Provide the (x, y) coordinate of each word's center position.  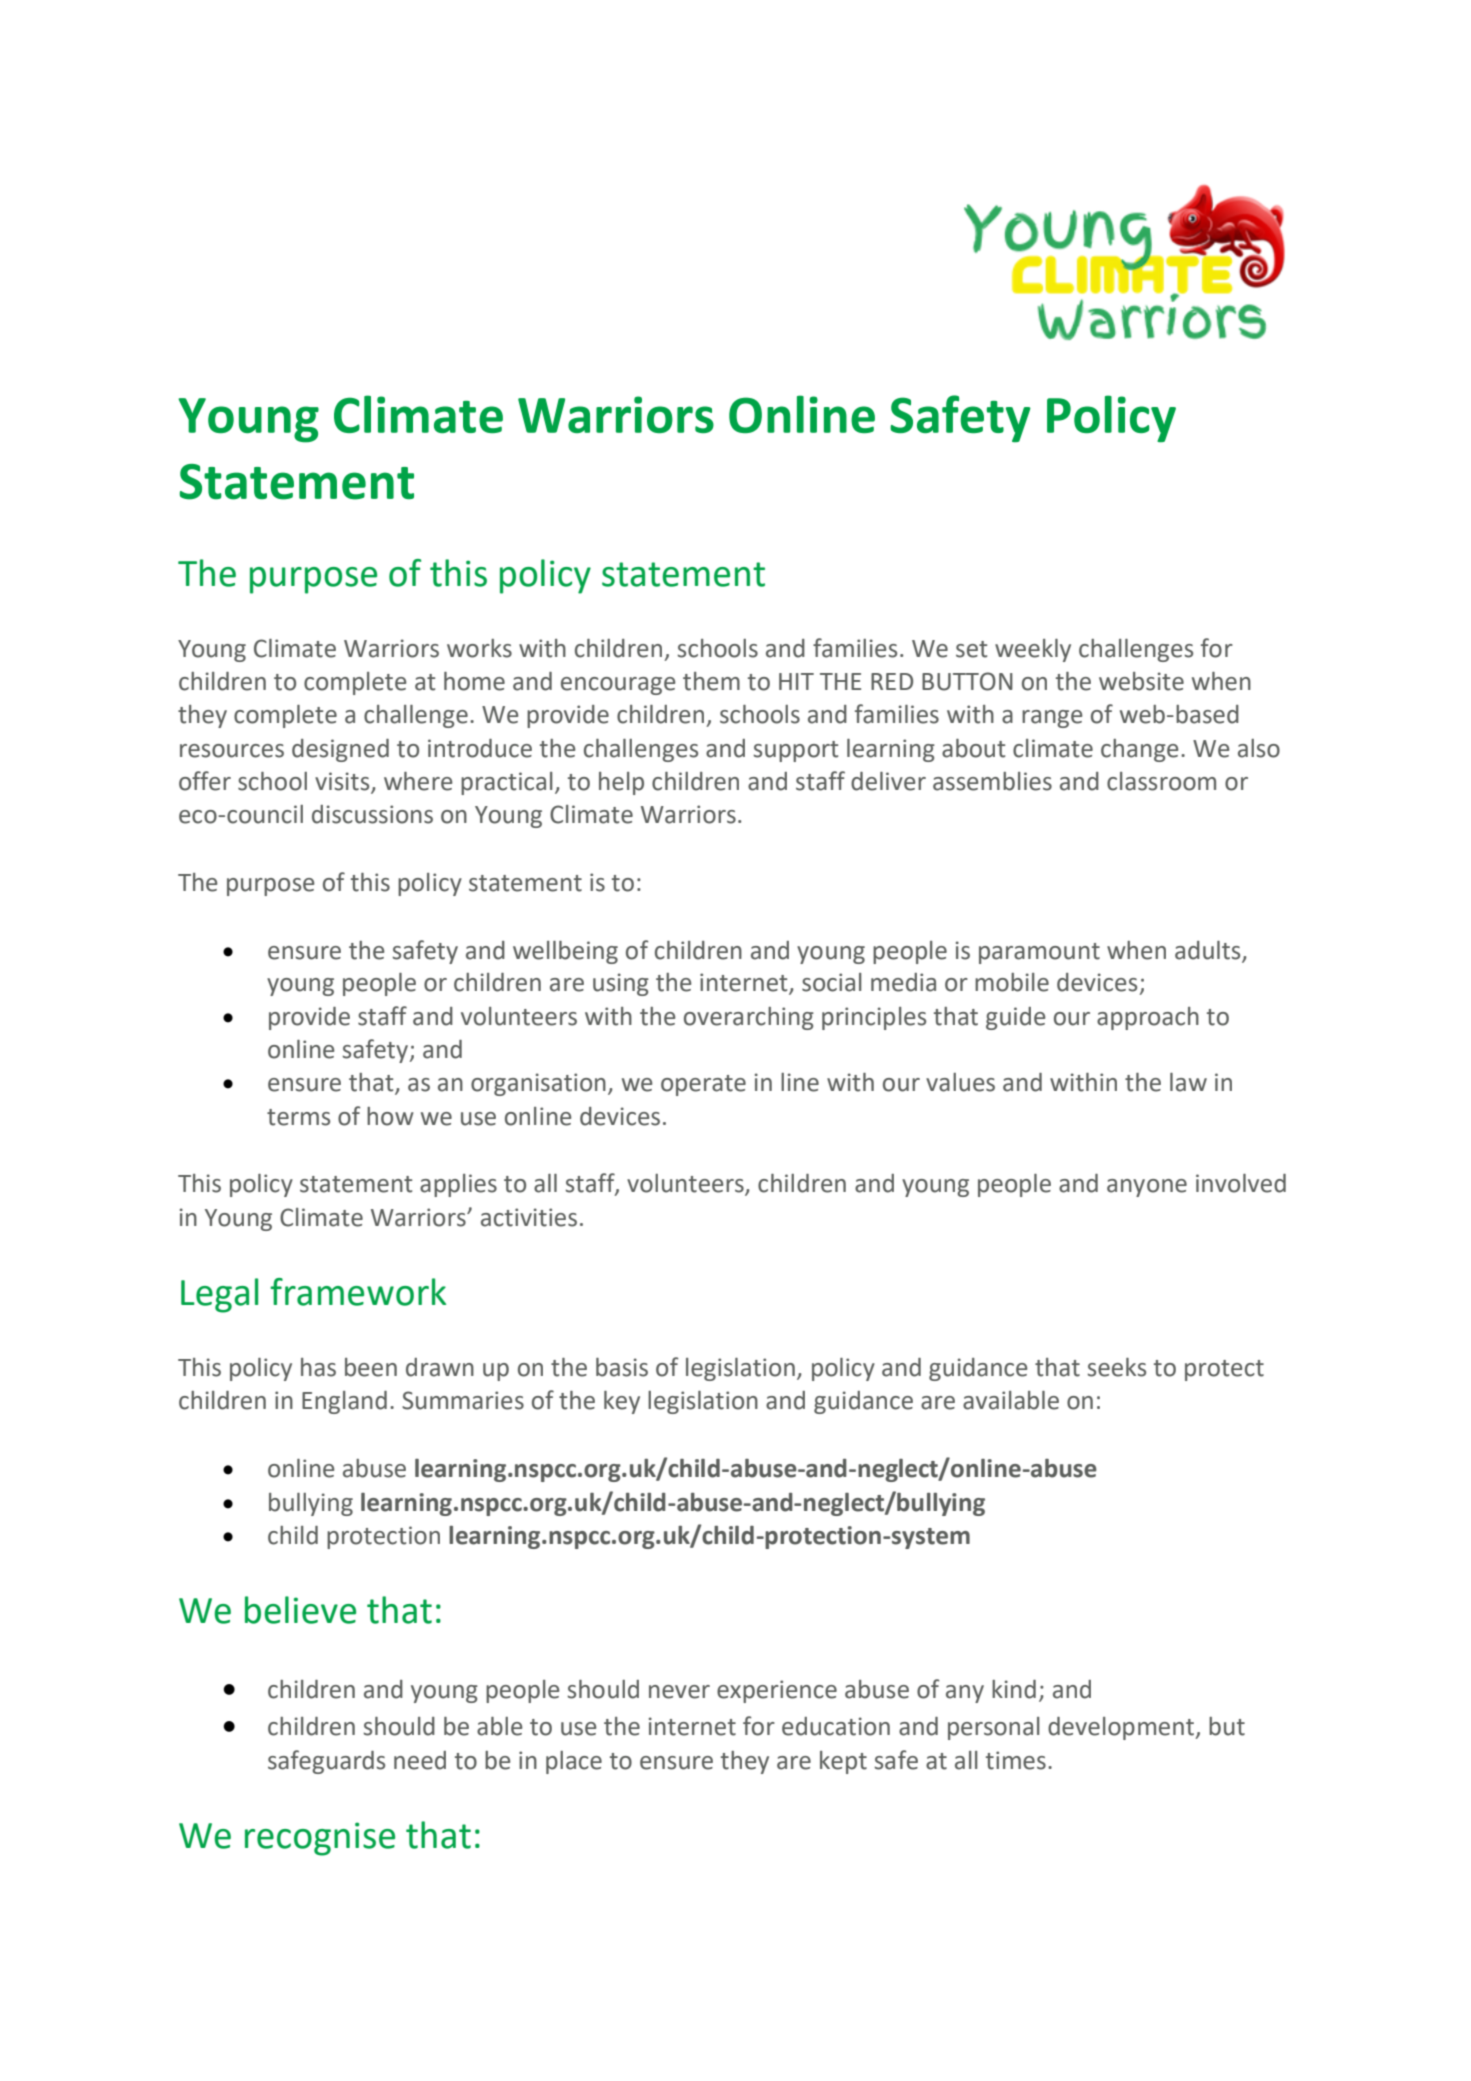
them (711, 681)
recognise (320, 1839)
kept (843, 1762)
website (1141, 681)
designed (340, 750)
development (1122, 1728)
